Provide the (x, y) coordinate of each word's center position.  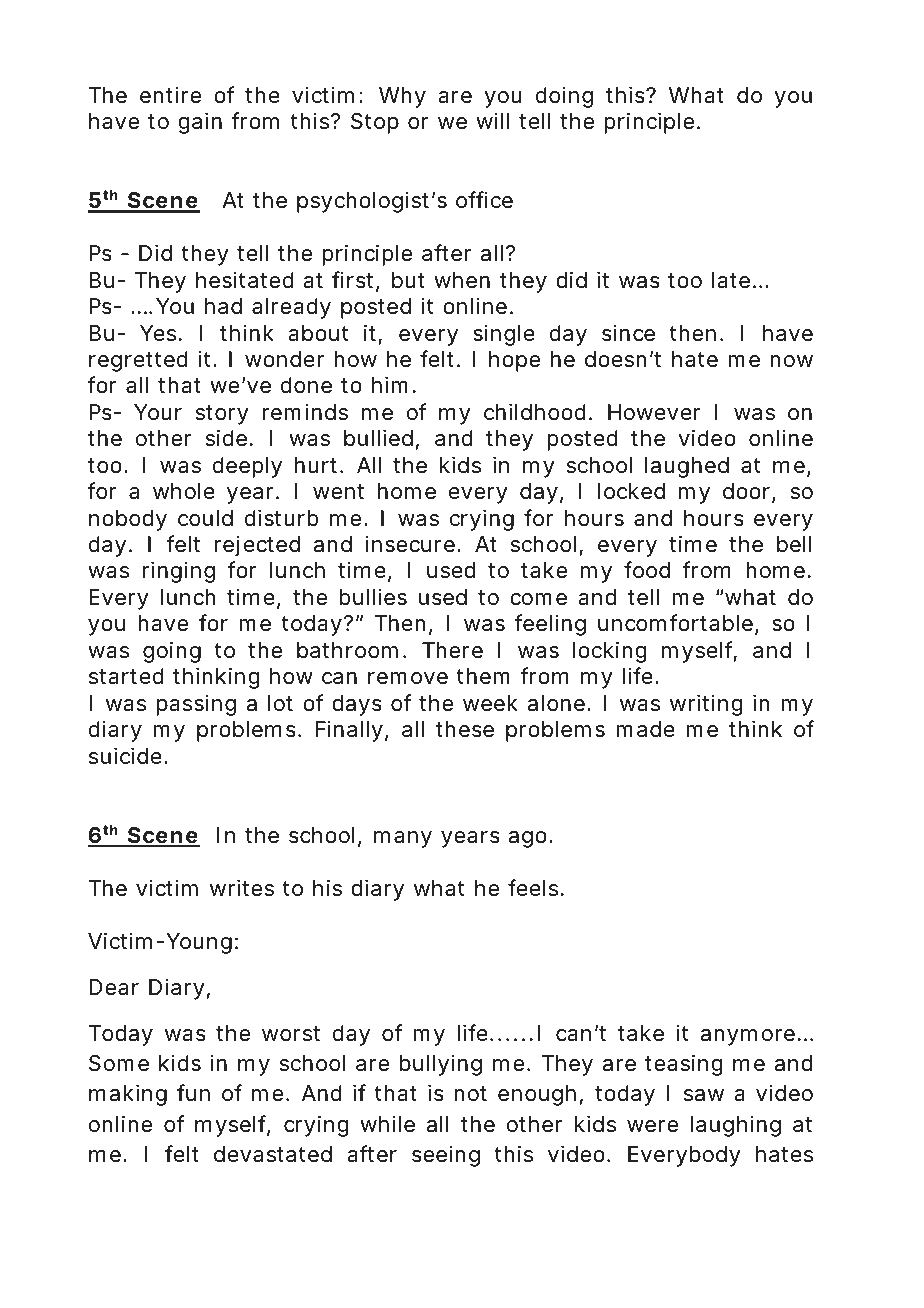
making (128, 1095)
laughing (736, 1126)
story (222, 415)
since (628, 333)
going (172, 652)
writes (242, 888)
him (394, 384)
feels (536, 888)
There (452, 650)
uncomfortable (678, 624)
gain (200, 123)
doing (564, 97)
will (492, 120)
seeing (446, 1156)
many (403, 839)
